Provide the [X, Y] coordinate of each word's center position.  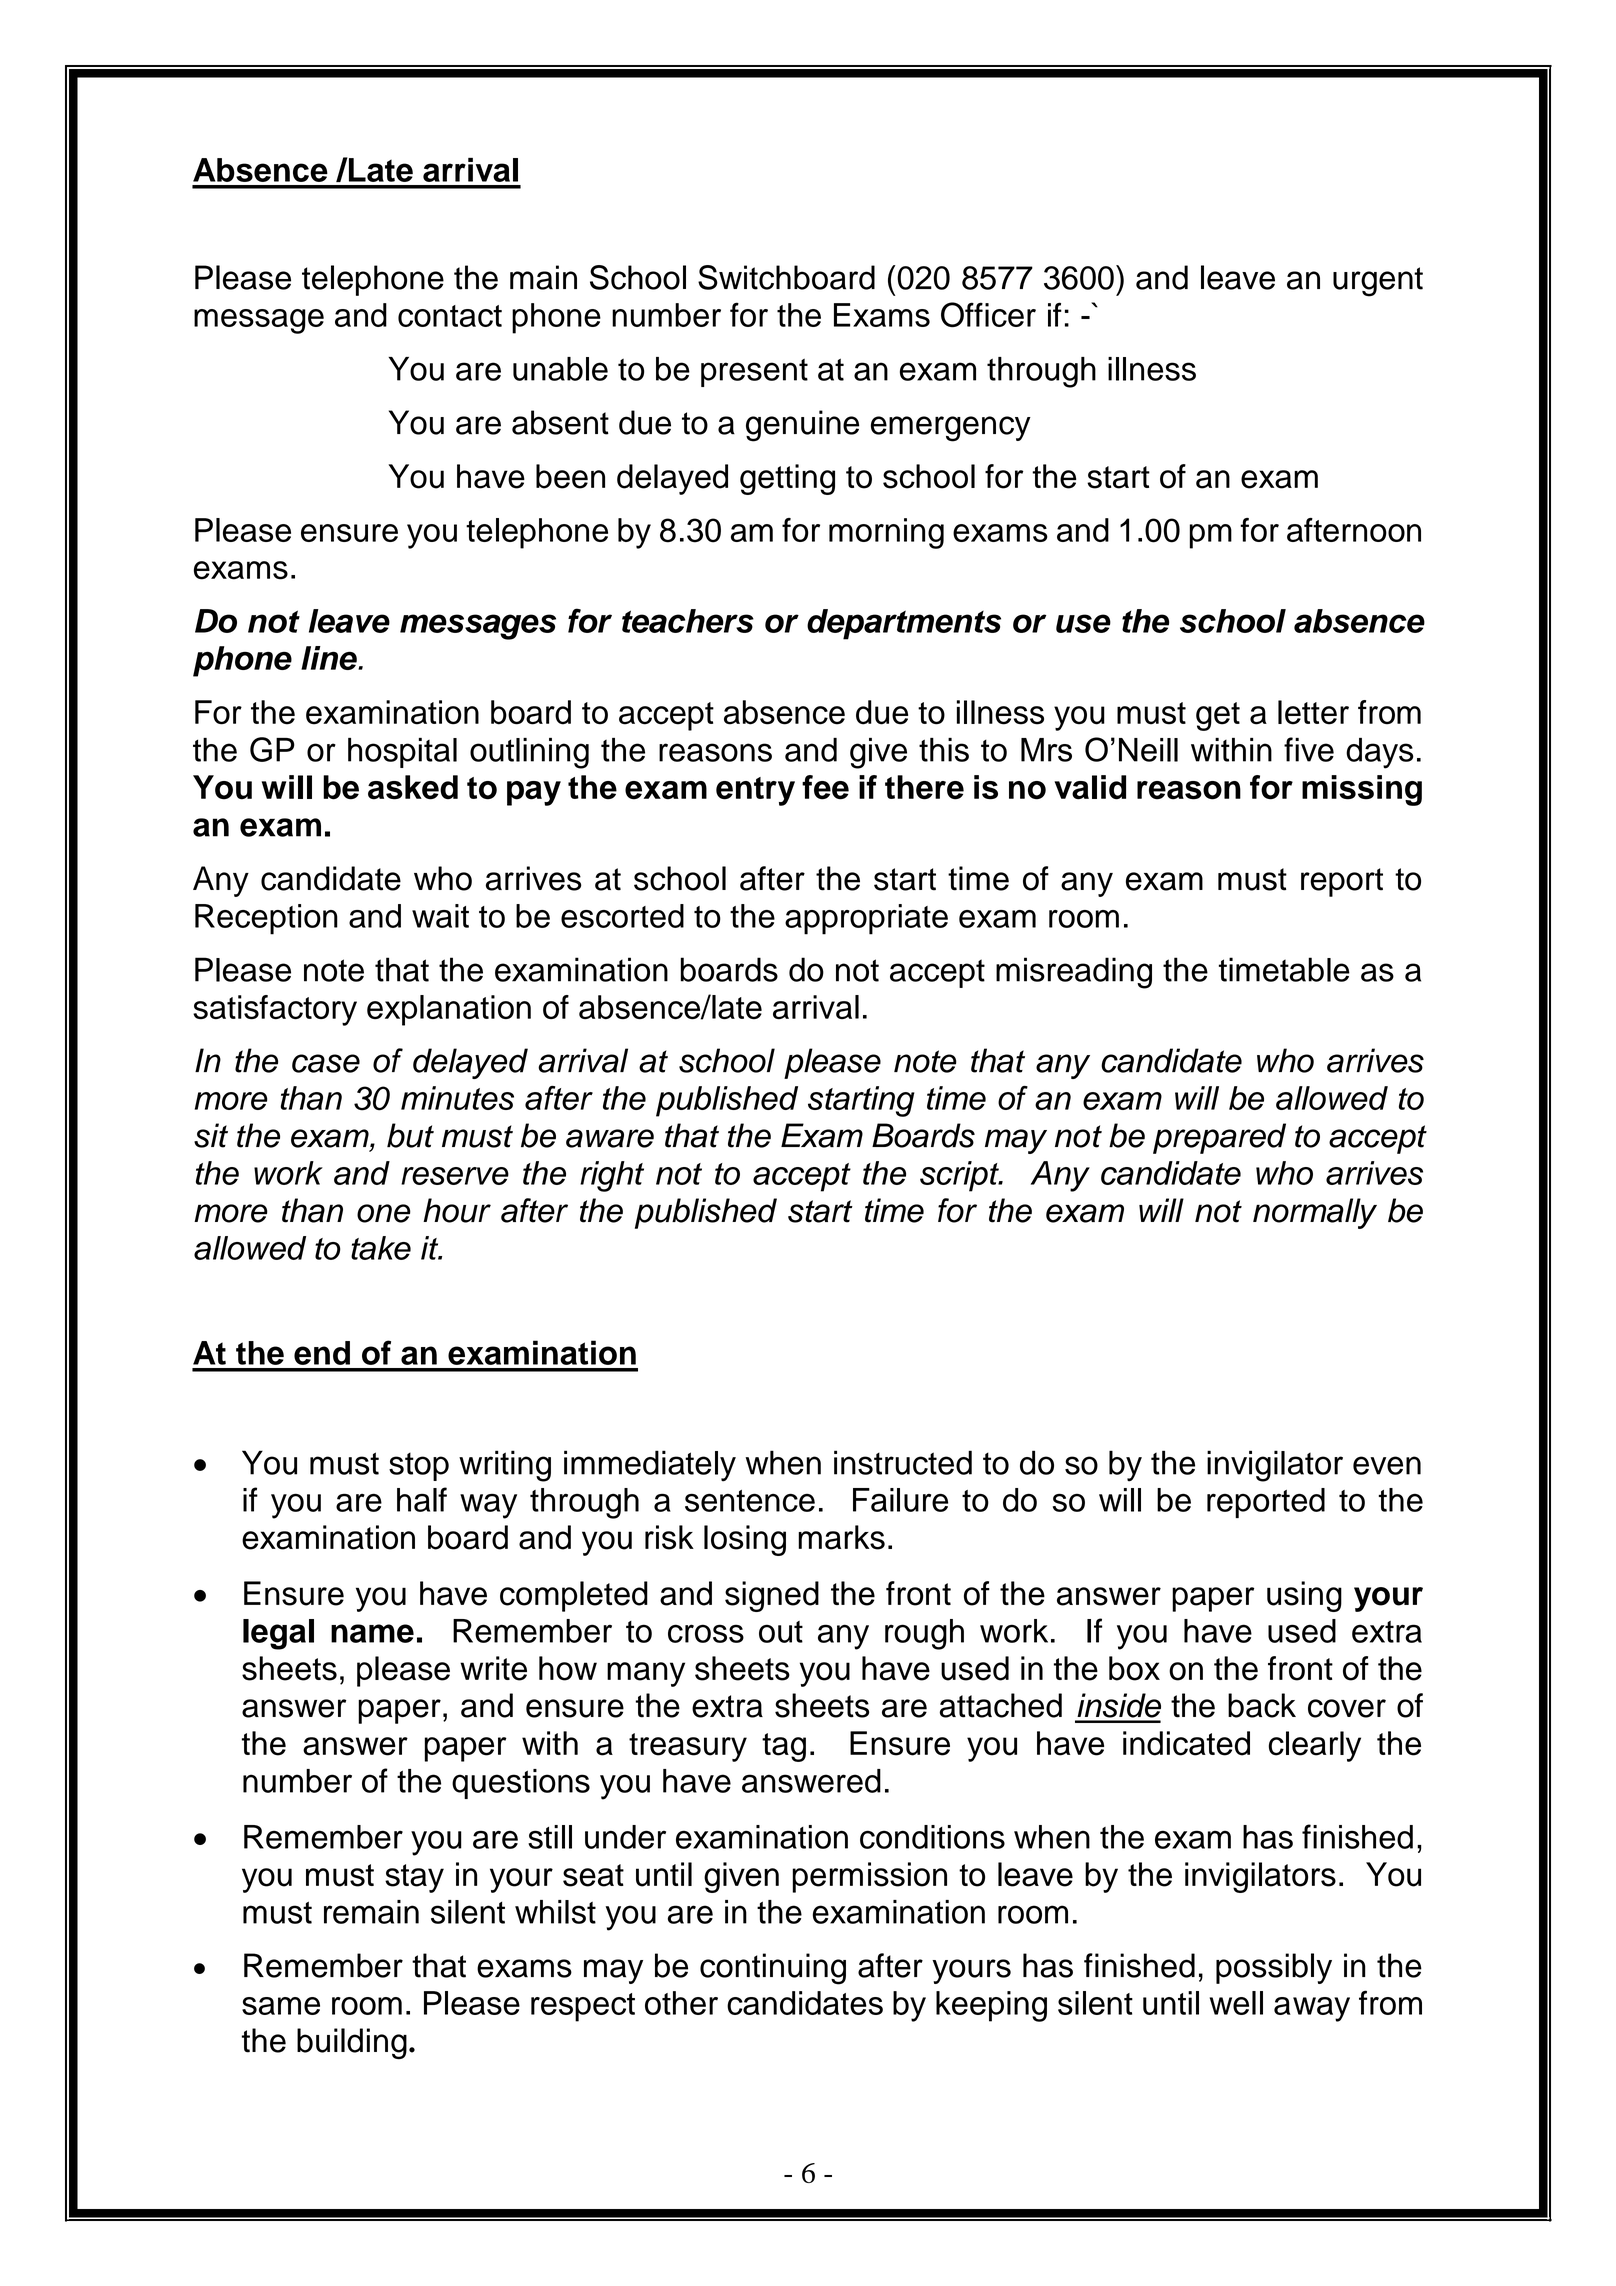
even [1387, 1465]
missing [1362, 790]
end [322, 1353]
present [754, 372]
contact [450, 316]
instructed [903, 1462]
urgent [1378, 282]
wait [440, 916]
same [281, 2006]
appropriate [866, 919]
